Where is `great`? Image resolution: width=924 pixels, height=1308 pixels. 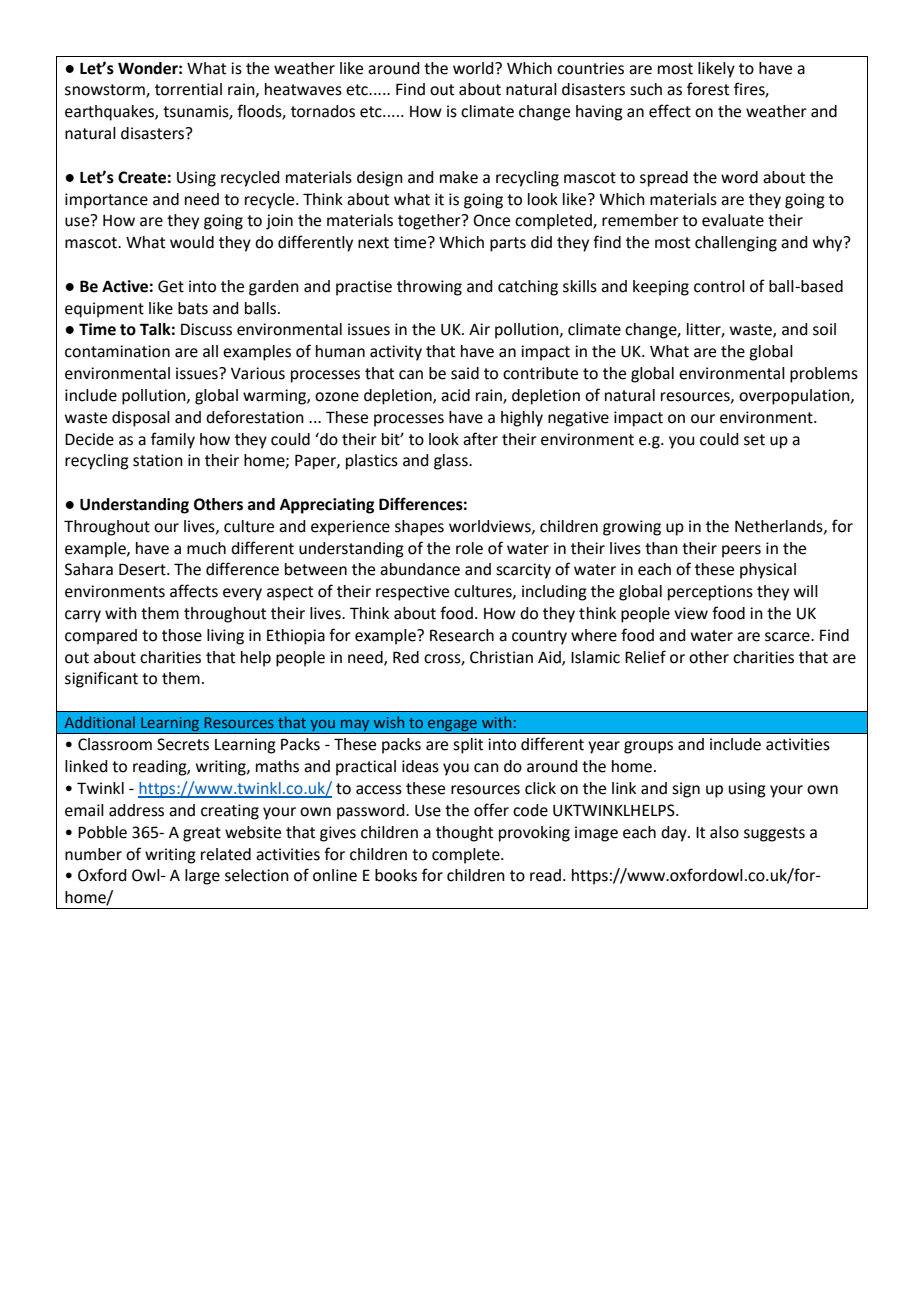
great is located at coordinates (202, 834).
